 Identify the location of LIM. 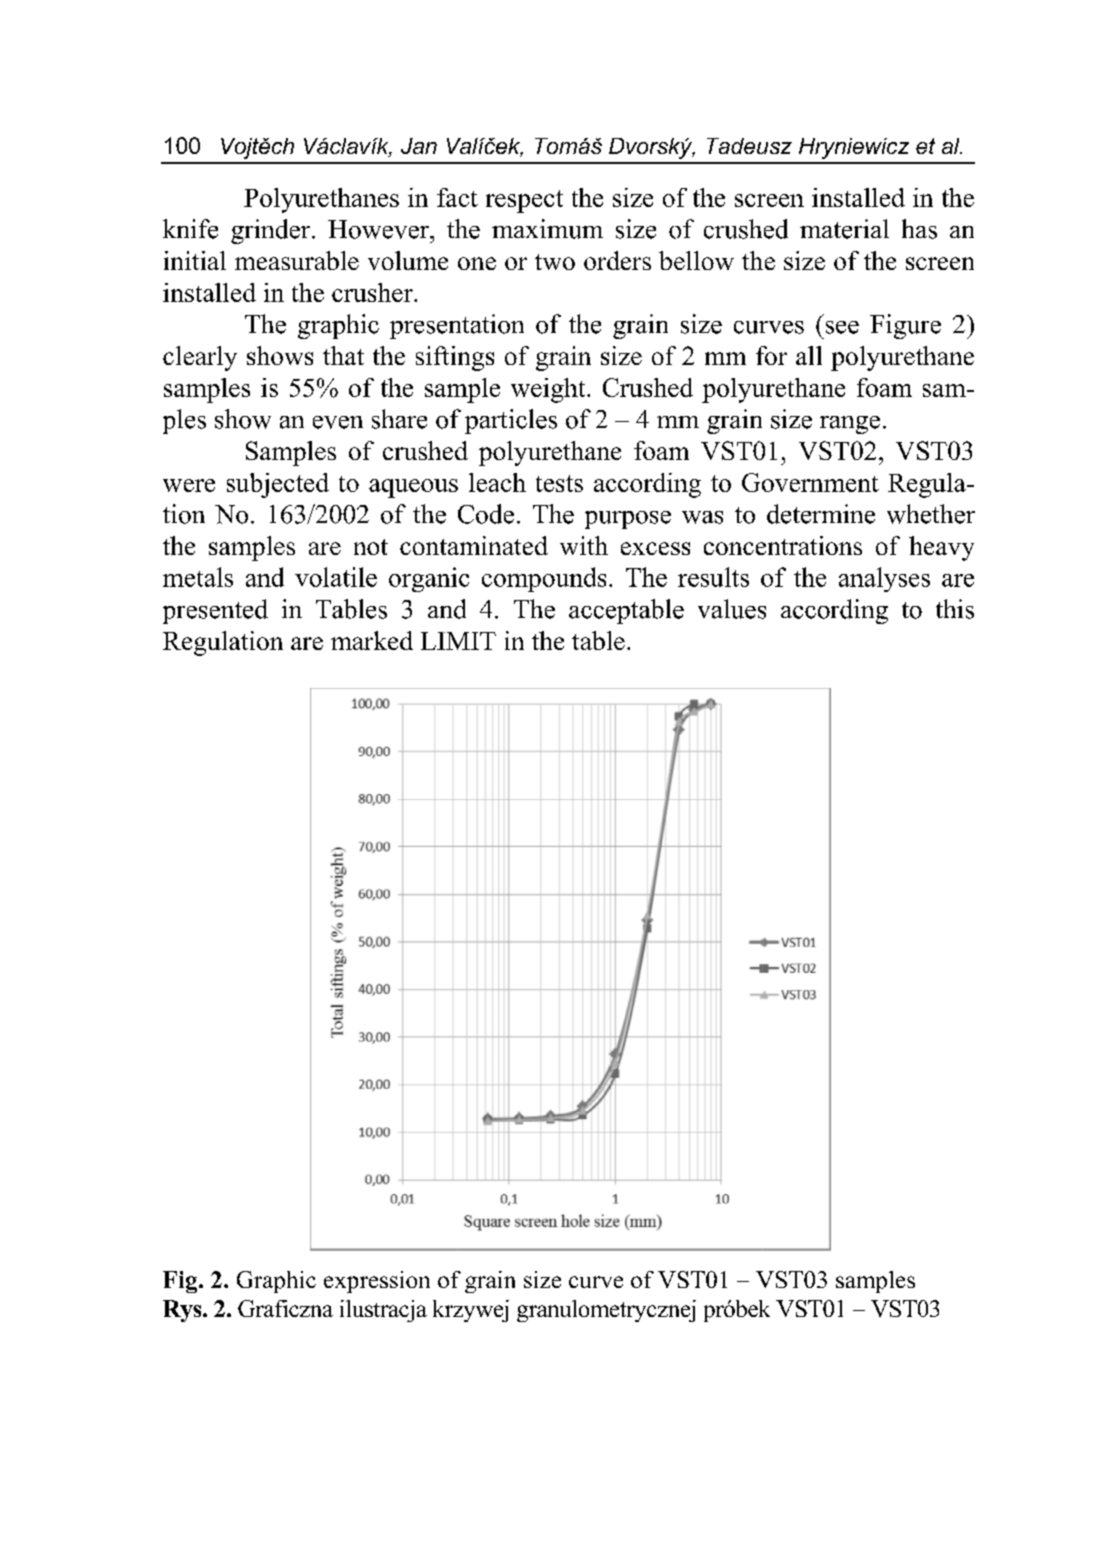
(446, 641).
